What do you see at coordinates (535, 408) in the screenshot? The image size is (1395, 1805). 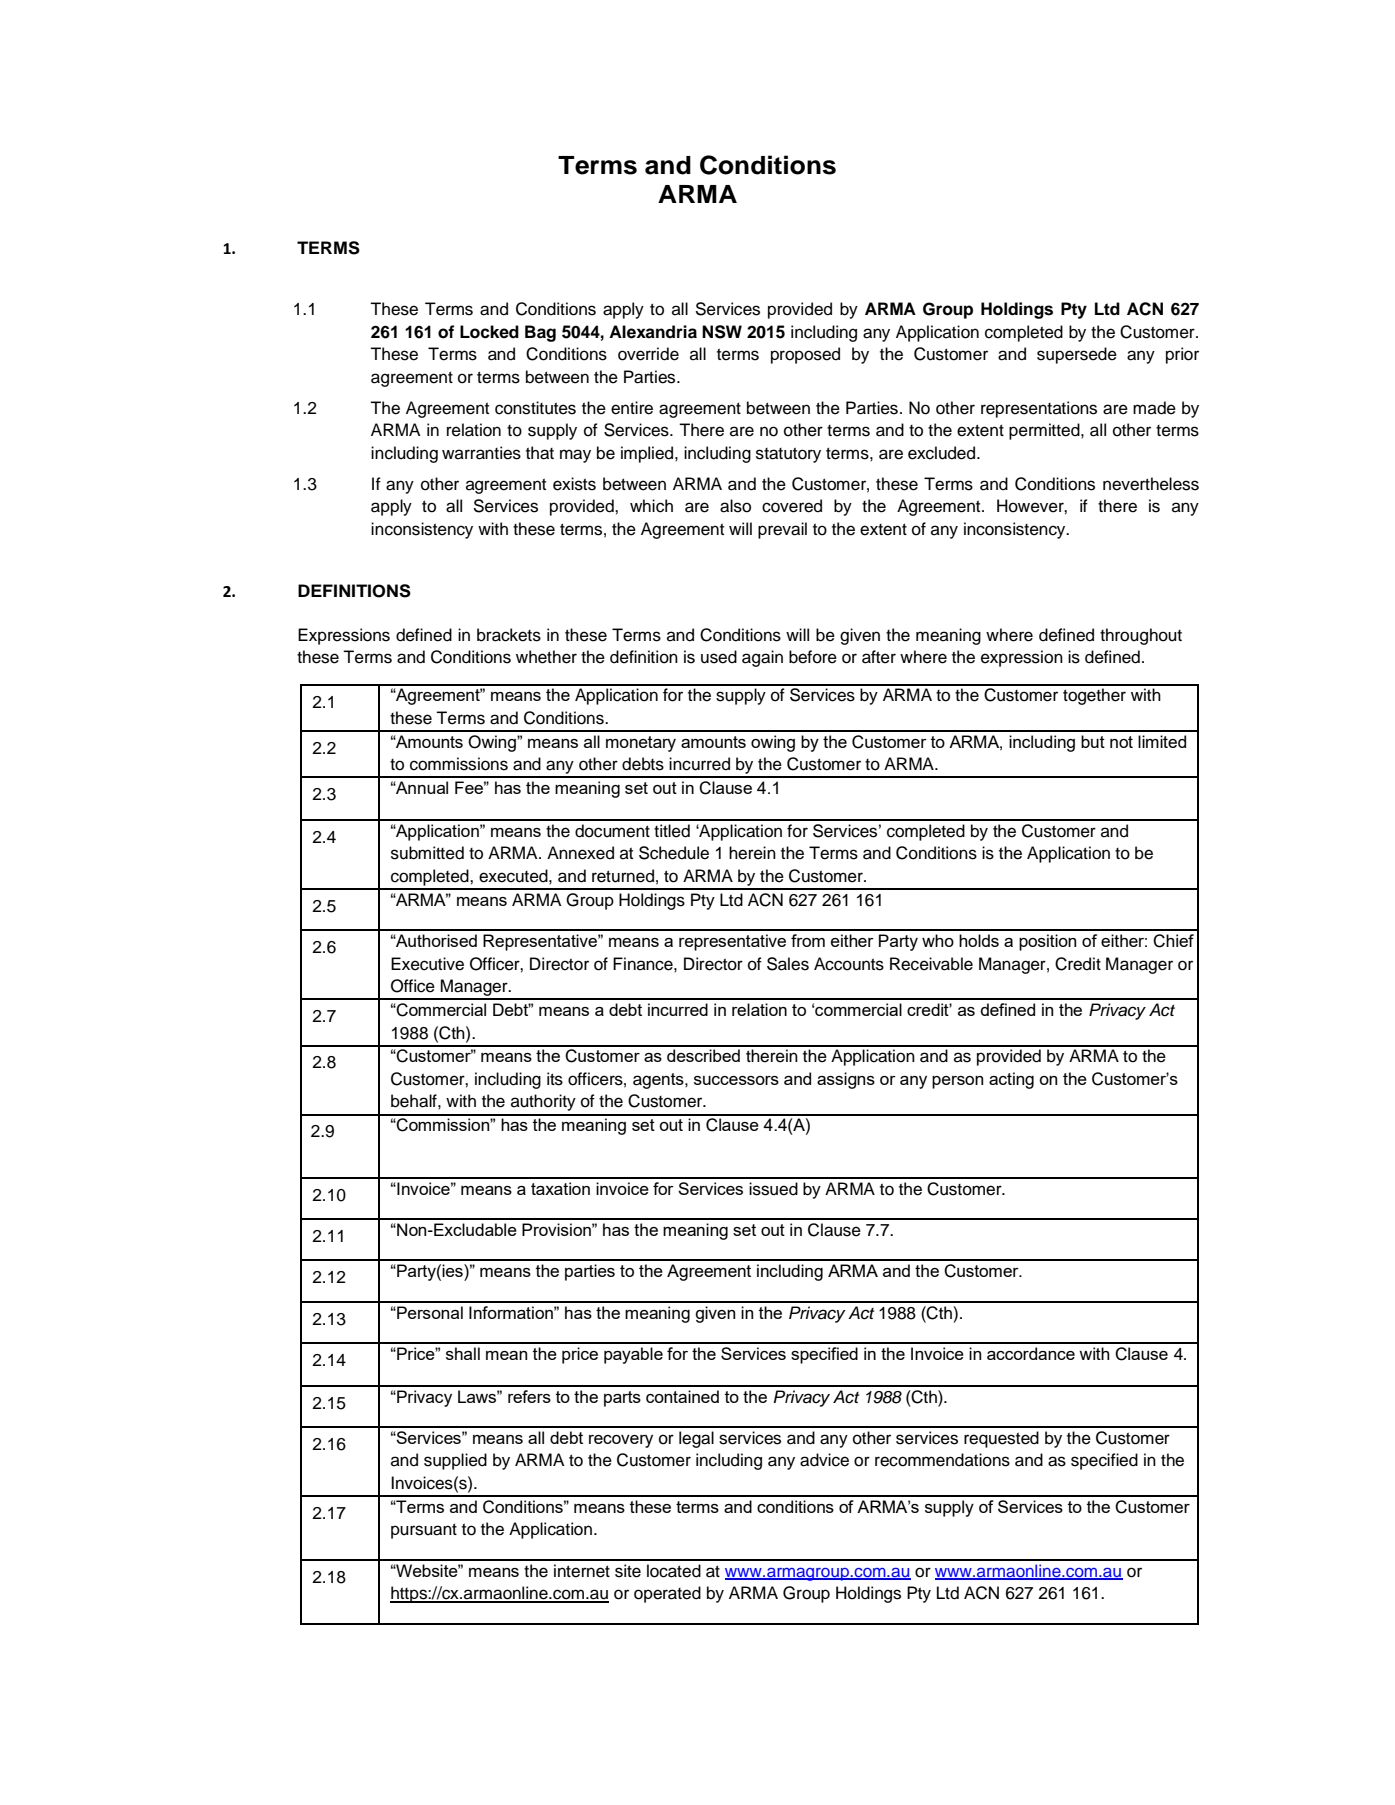 I see `constitutes` at bounding box center [535, 408].
